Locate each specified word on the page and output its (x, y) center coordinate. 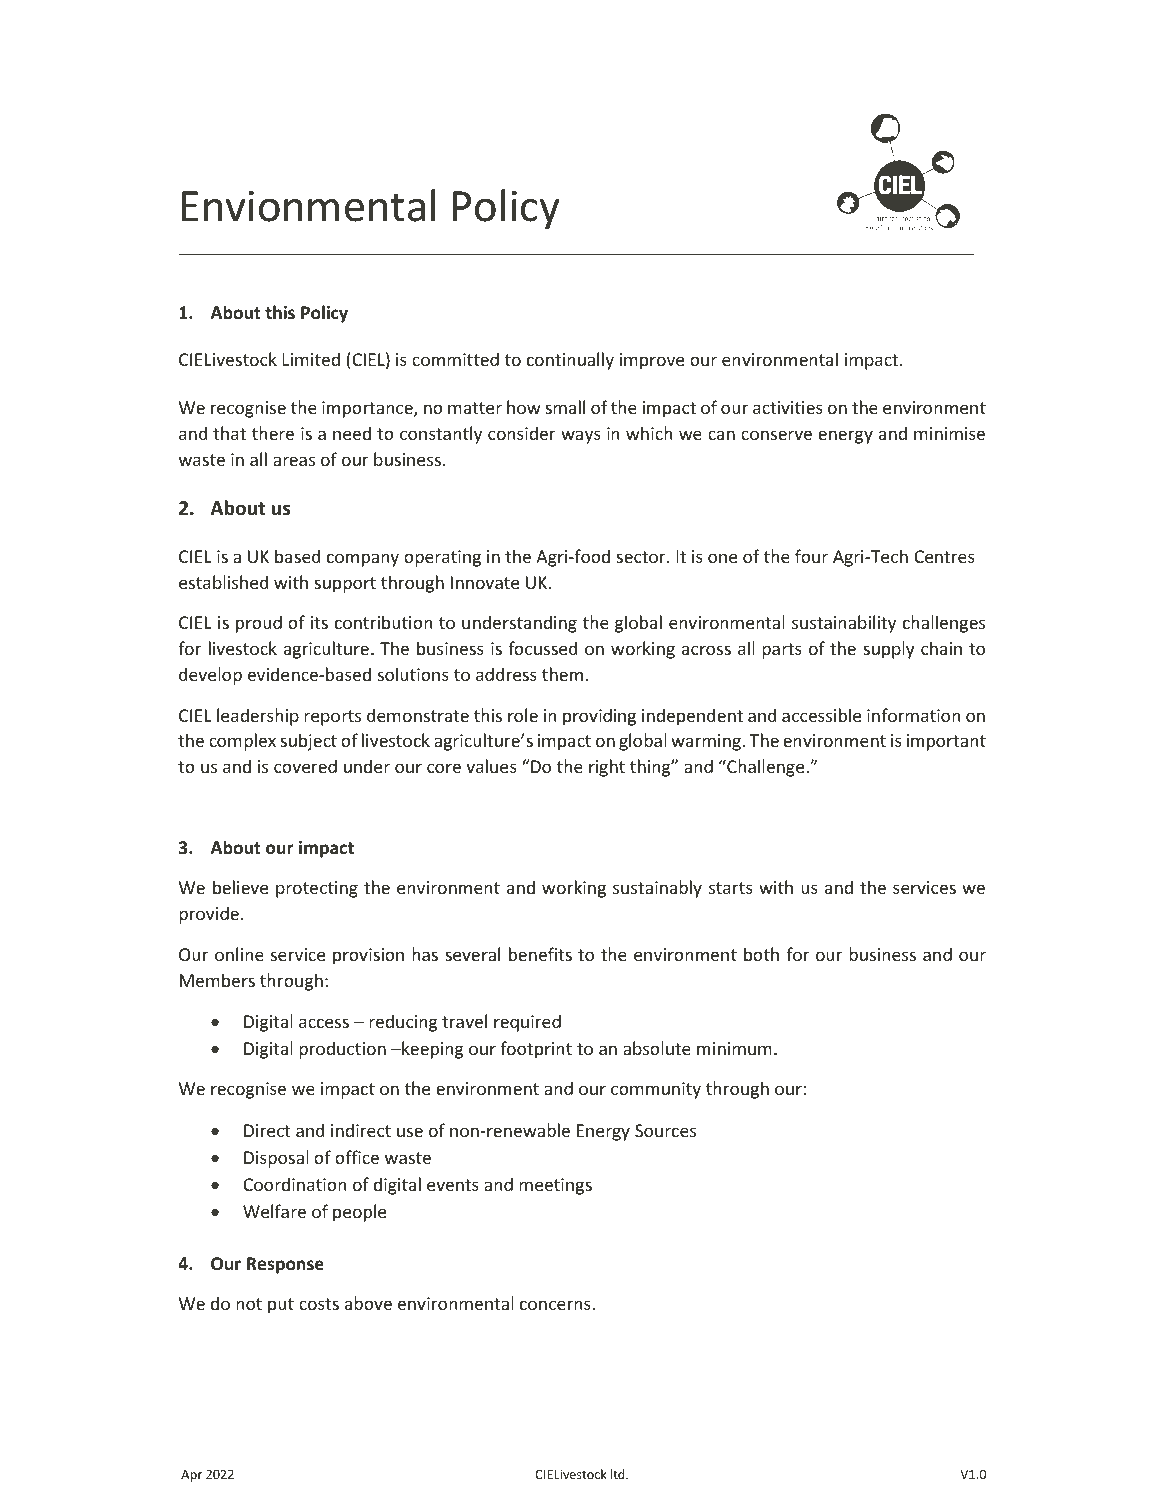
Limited (311, 359)
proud (259, 624)
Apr (191, 1476)
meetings (555, 1186)
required (527, 1023)
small (565, 407)
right (607, 768)
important (946, 742)
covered (305, 766)
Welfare (274, 1211)
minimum (734, 1048)
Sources (665, 1130)
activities (788, 407)
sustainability (844, 624)
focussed (542, 648)
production (342, 1050)
